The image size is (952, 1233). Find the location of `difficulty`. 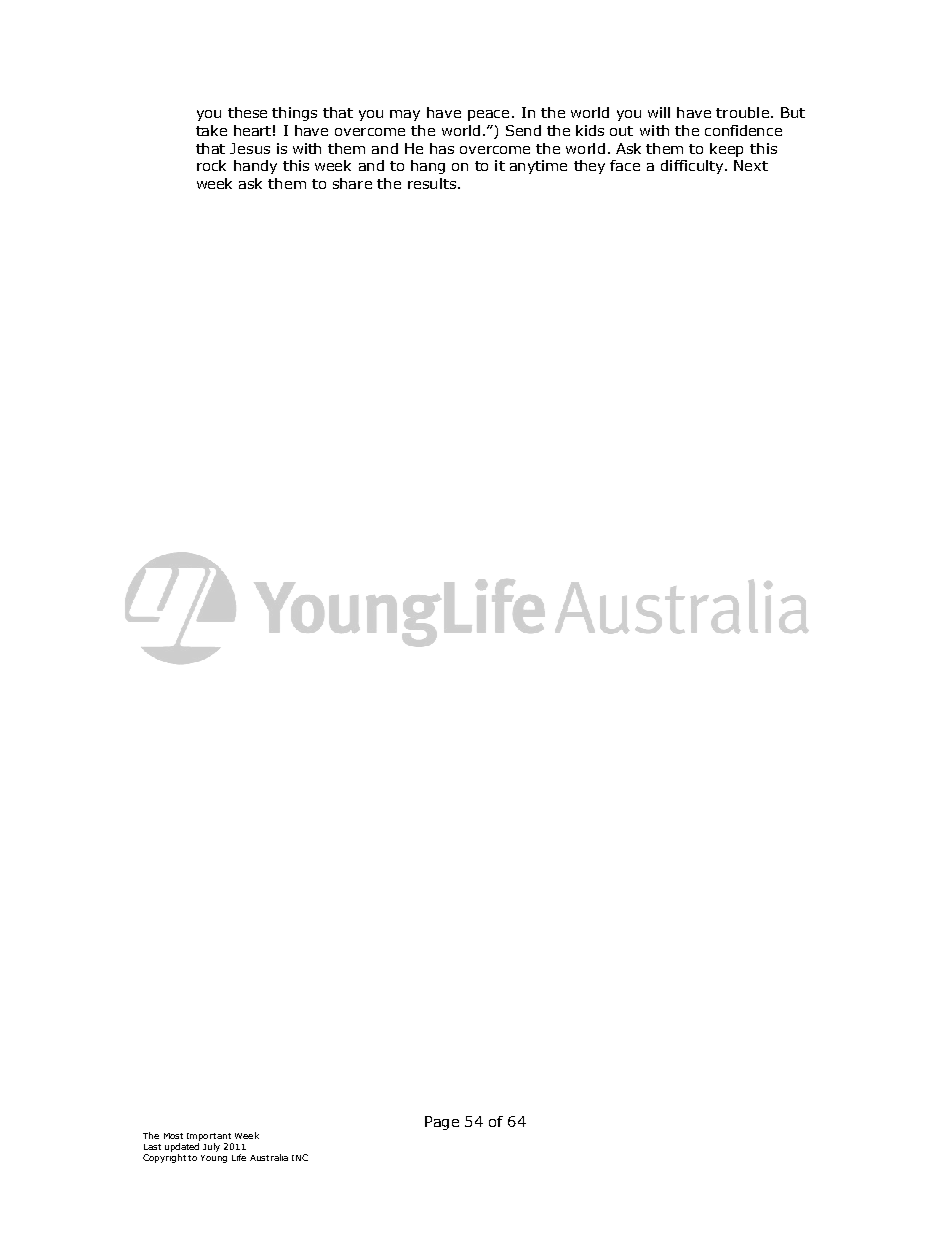

difficulty is located at coordinates (693, 167).
